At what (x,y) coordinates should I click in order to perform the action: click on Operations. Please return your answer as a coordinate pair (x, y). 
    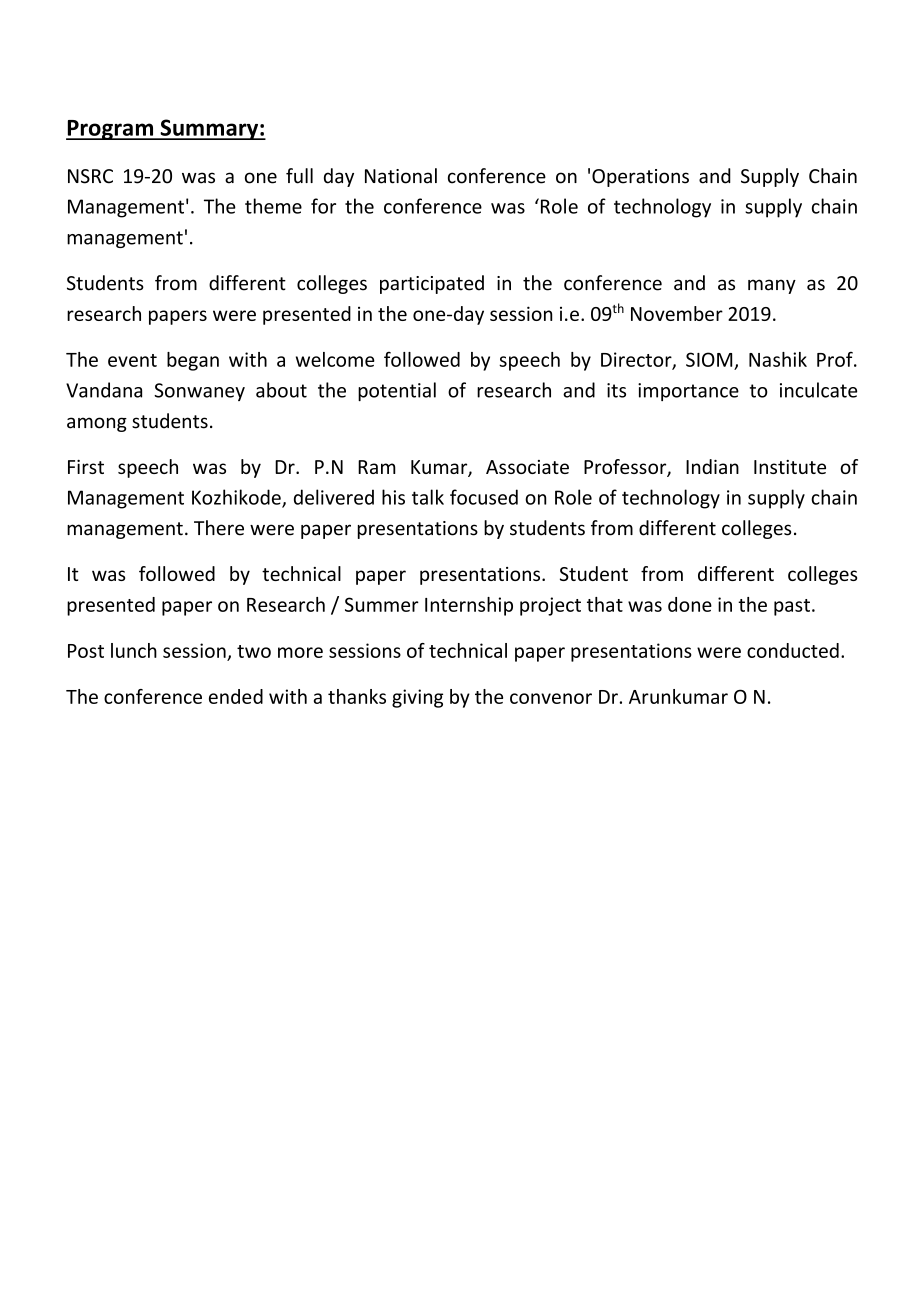
    Looking at the image, I should click on (640, 178).
